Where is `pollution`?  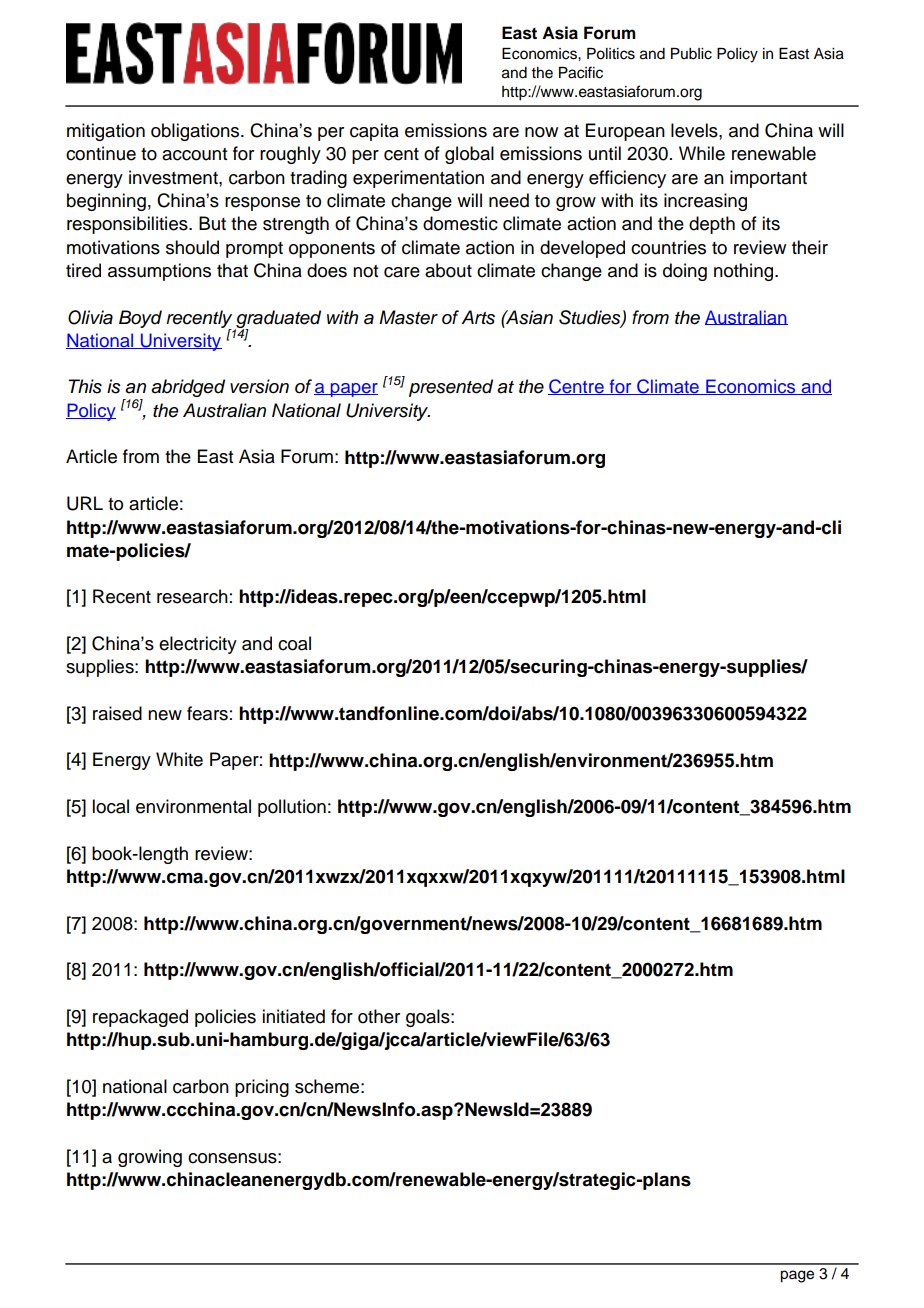
pollution is located at coordinates (292, 808).
